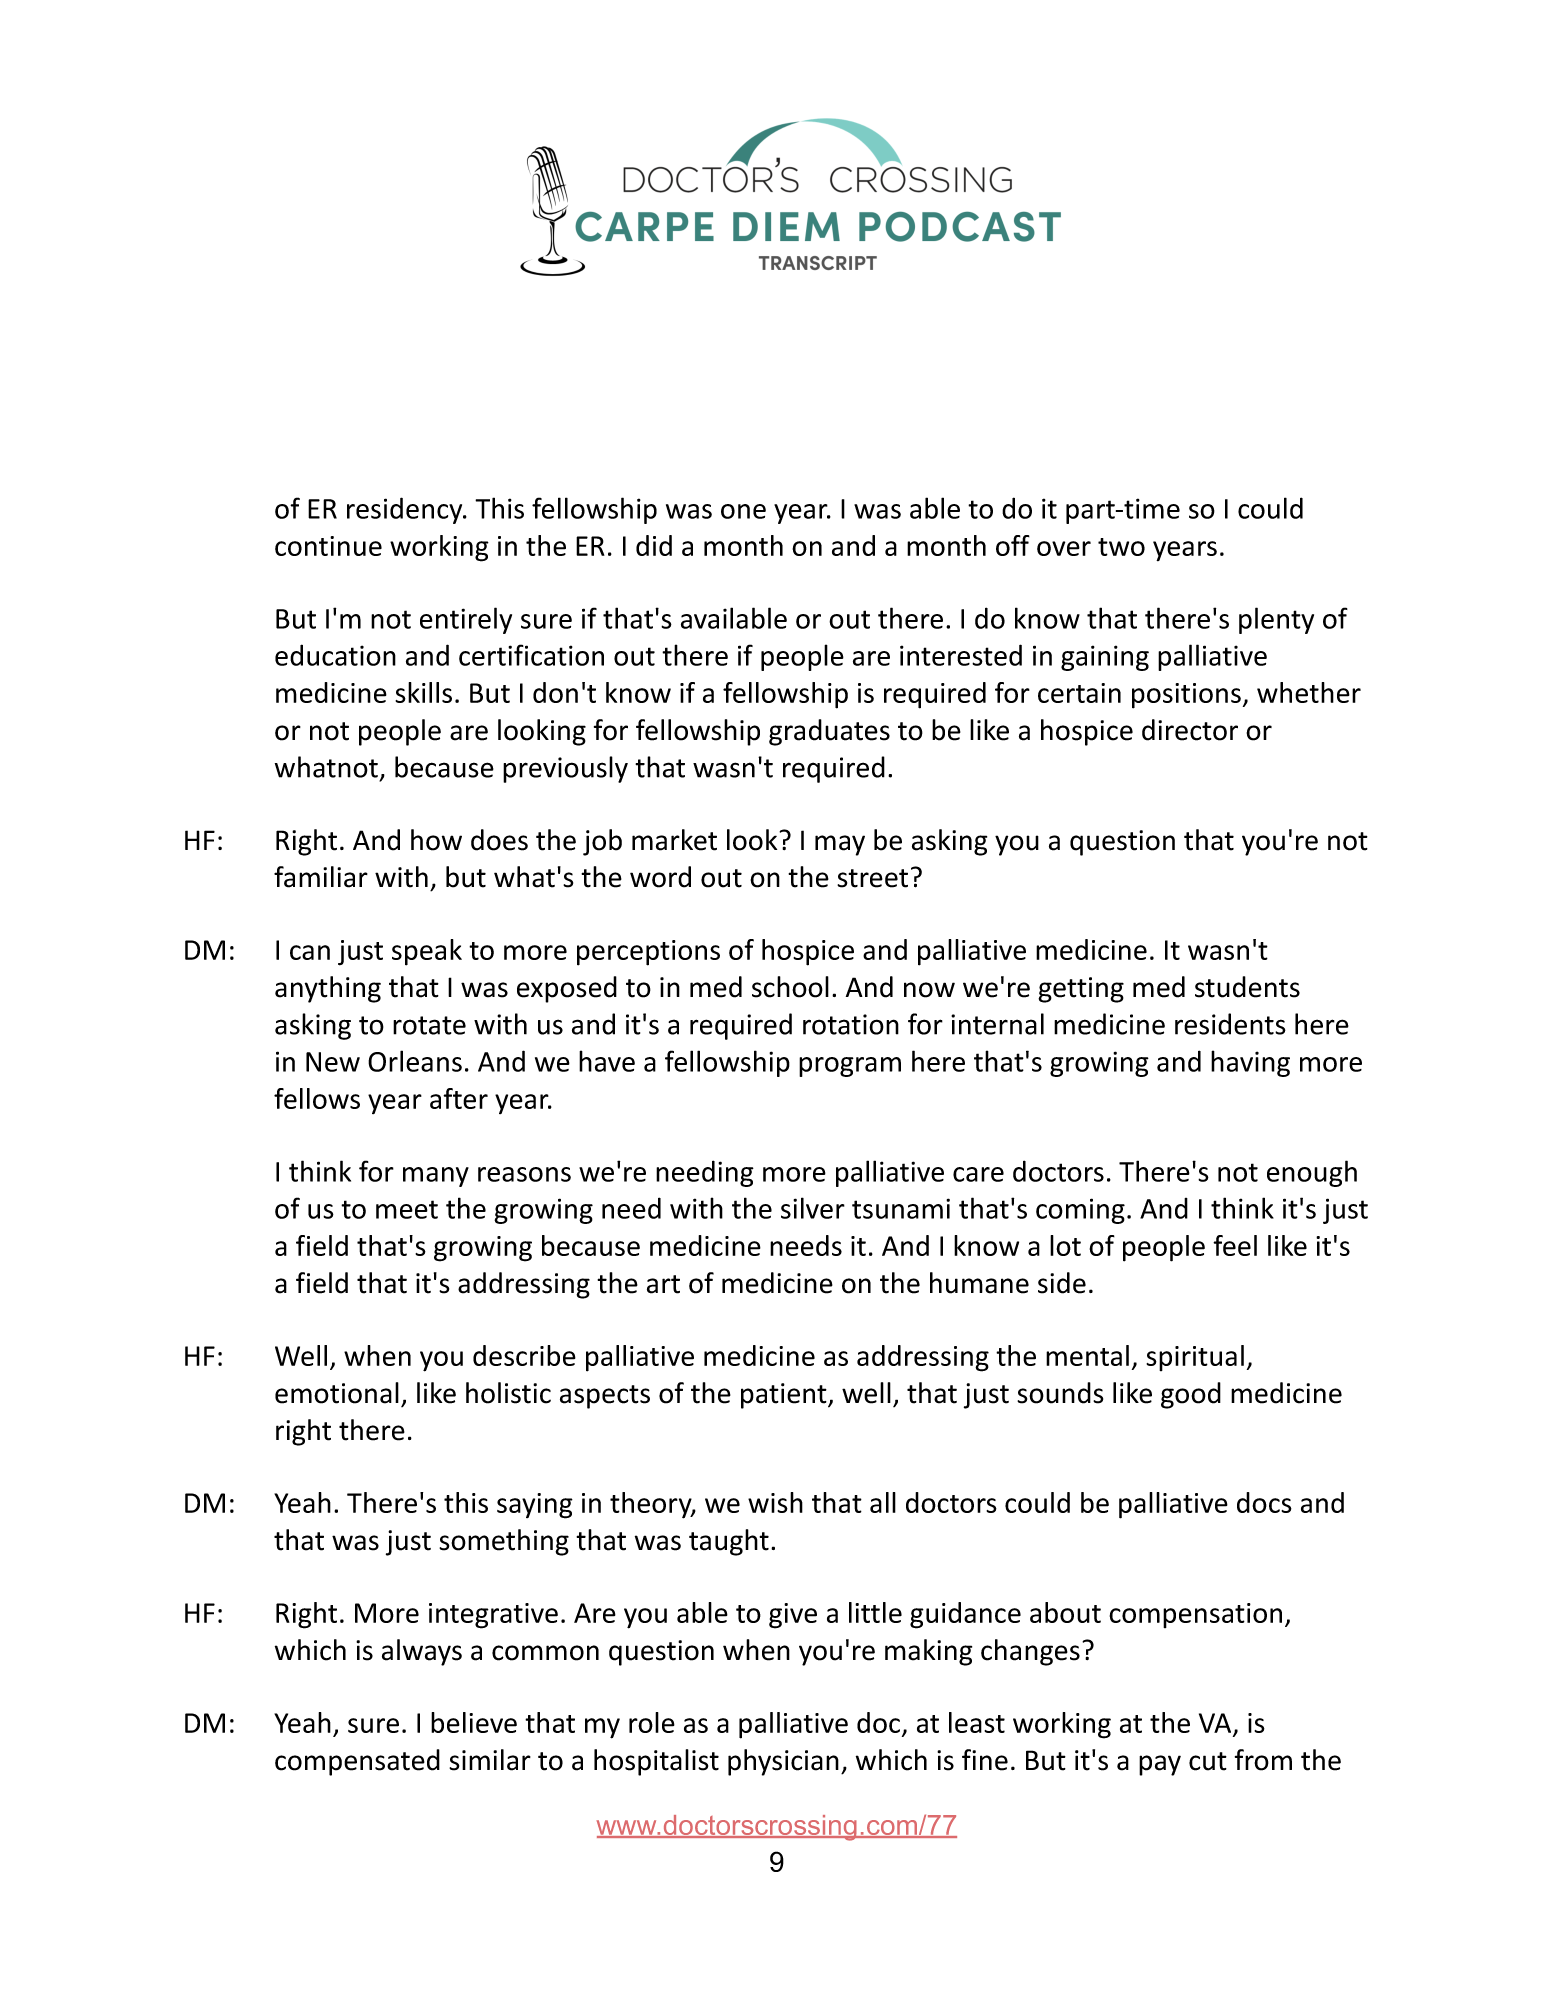 Image resolution: width=1554 pixels, height=2011 pixels. What do you see at coordinates (1121, 547) in the screenshot?
I see `two` at bounding box center [1121, 547].
